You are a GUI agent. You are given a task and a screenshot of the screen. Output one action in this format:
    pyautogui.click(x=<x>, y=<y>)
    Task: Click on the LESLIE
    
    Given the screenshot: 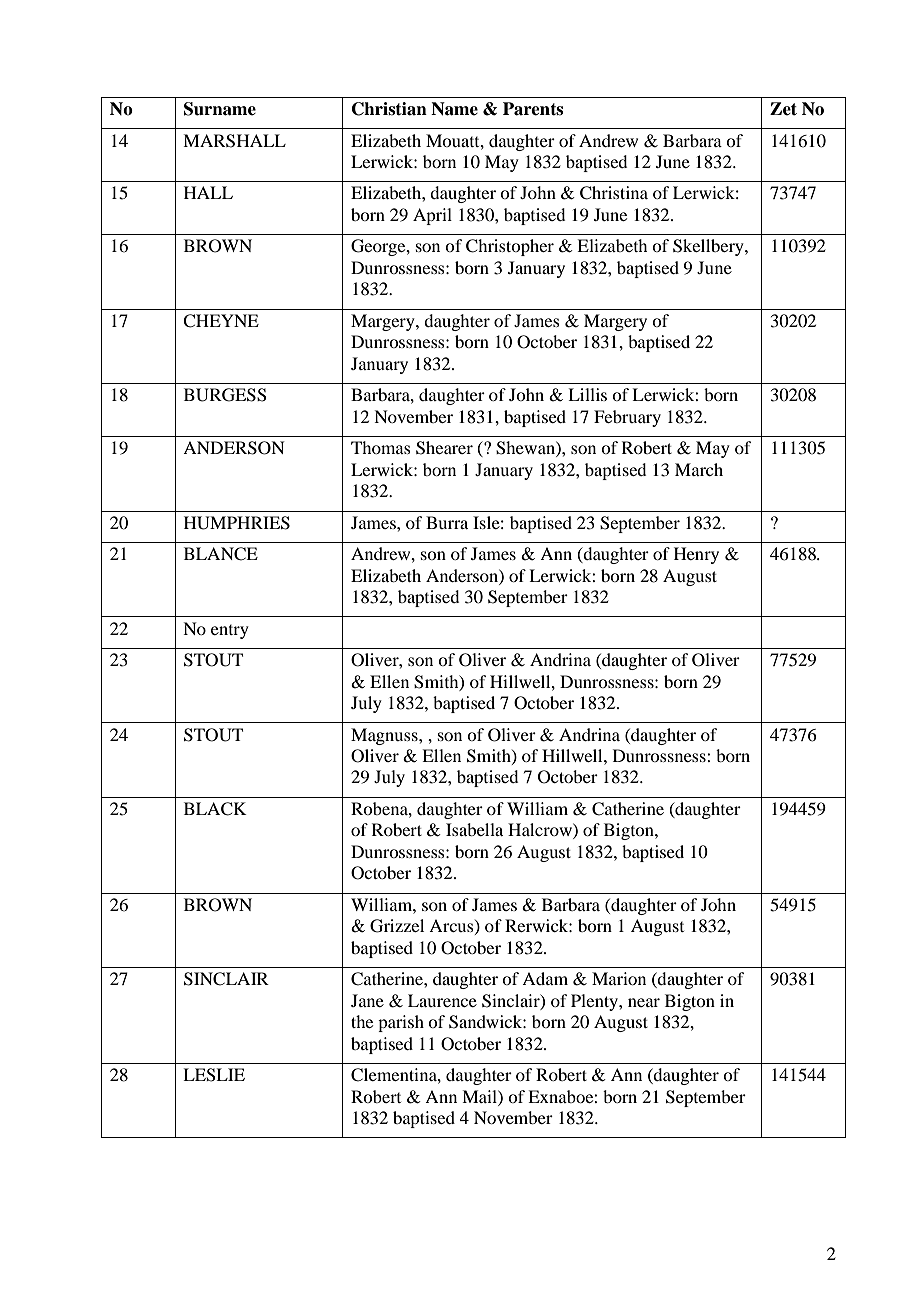 What is the action you would take?
    pyautogui.click(x=214, y=1075)
